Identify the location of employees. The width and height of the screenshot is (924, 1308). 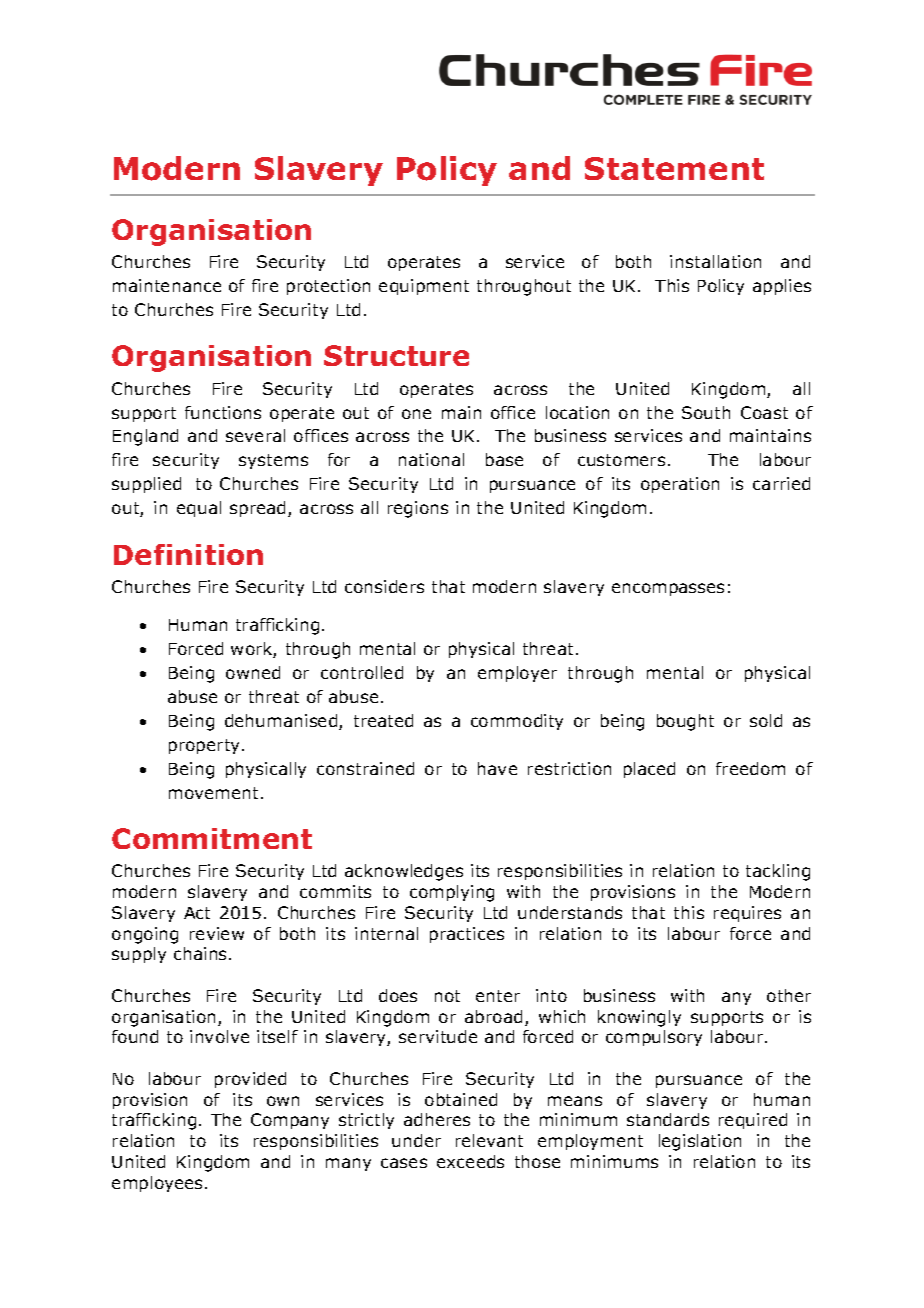
(159, 1184).
